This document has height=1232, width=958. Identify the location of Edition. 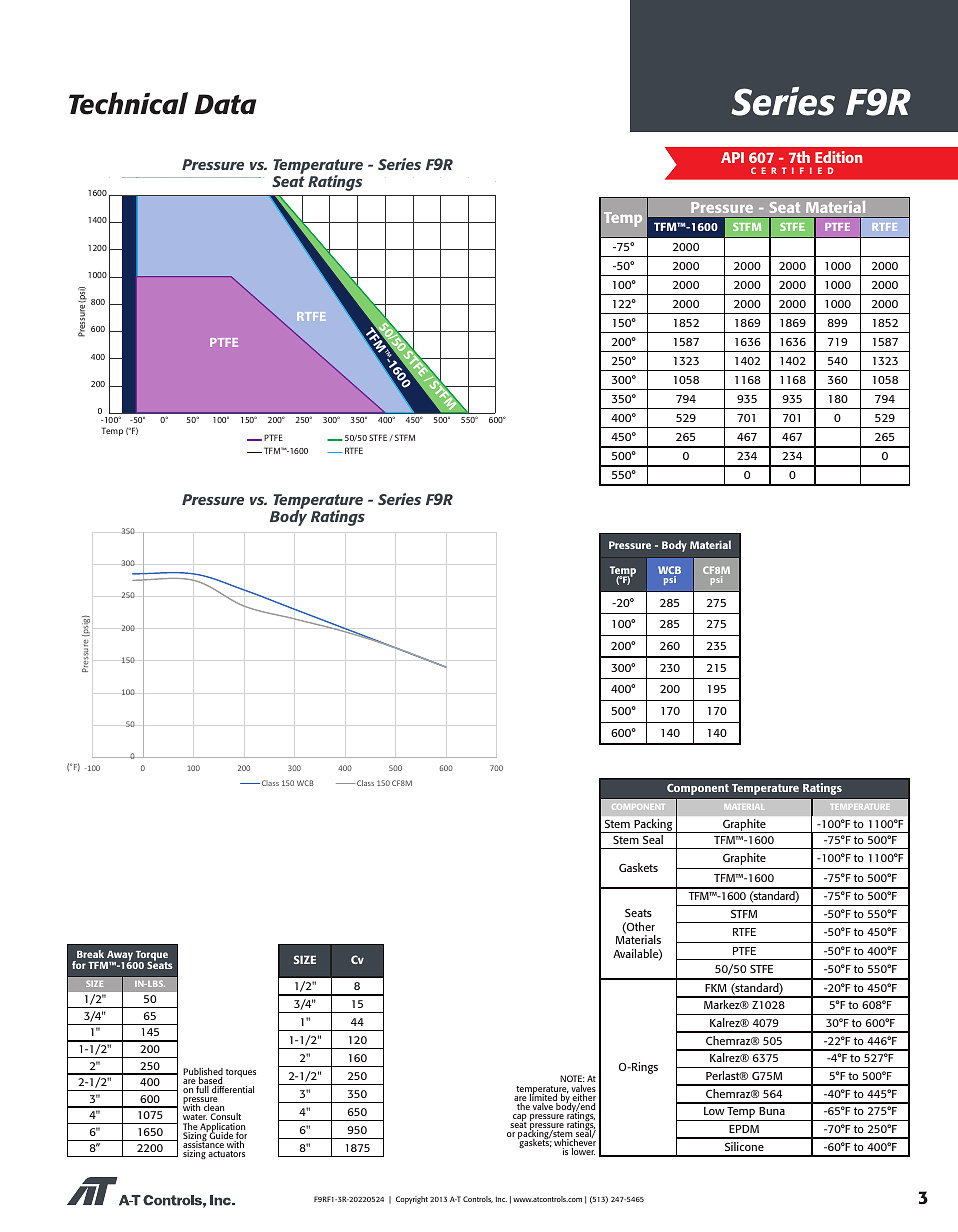
(839, 157).
